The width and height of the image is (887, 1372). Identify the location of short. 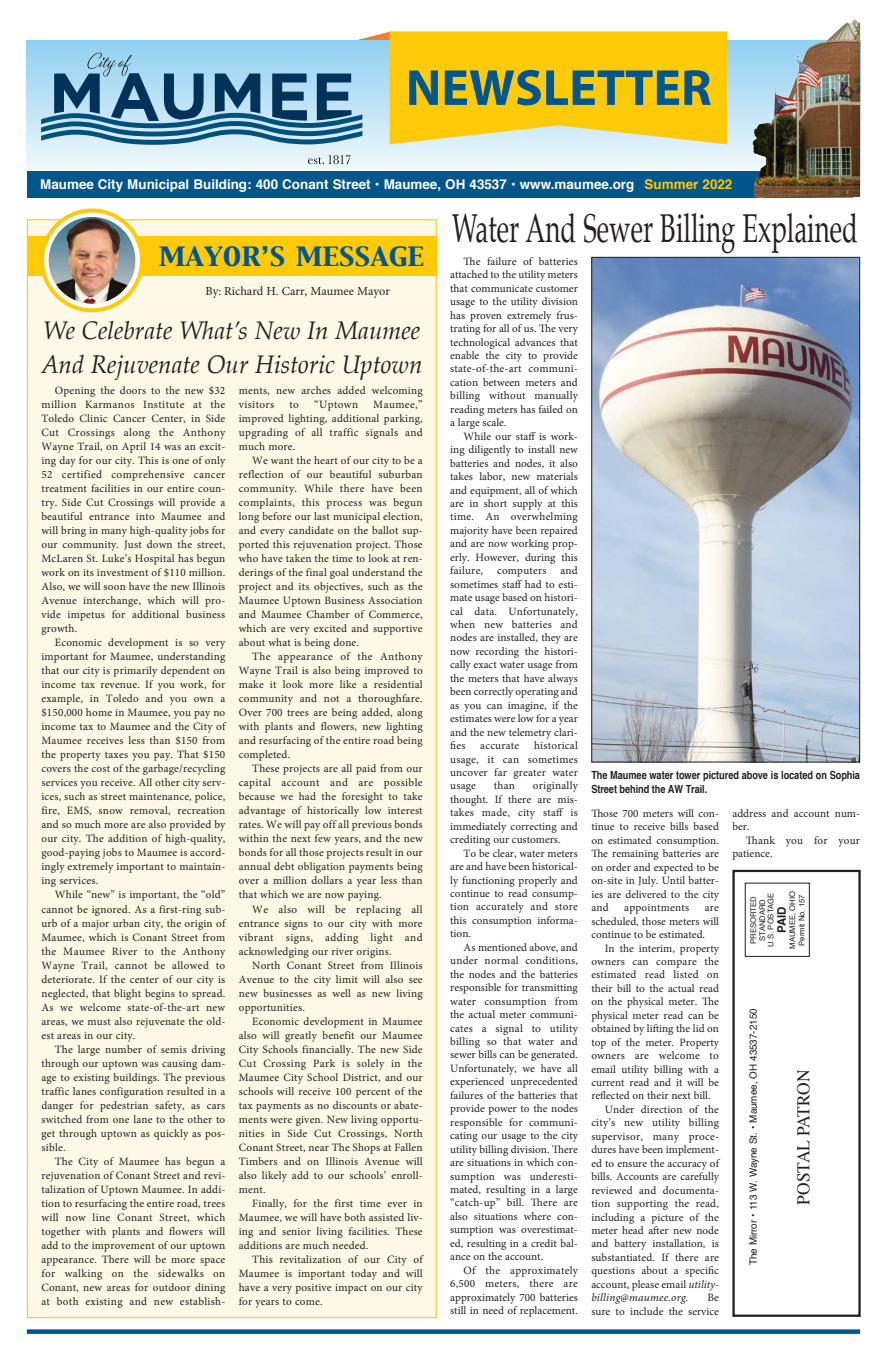
(495, 503).
